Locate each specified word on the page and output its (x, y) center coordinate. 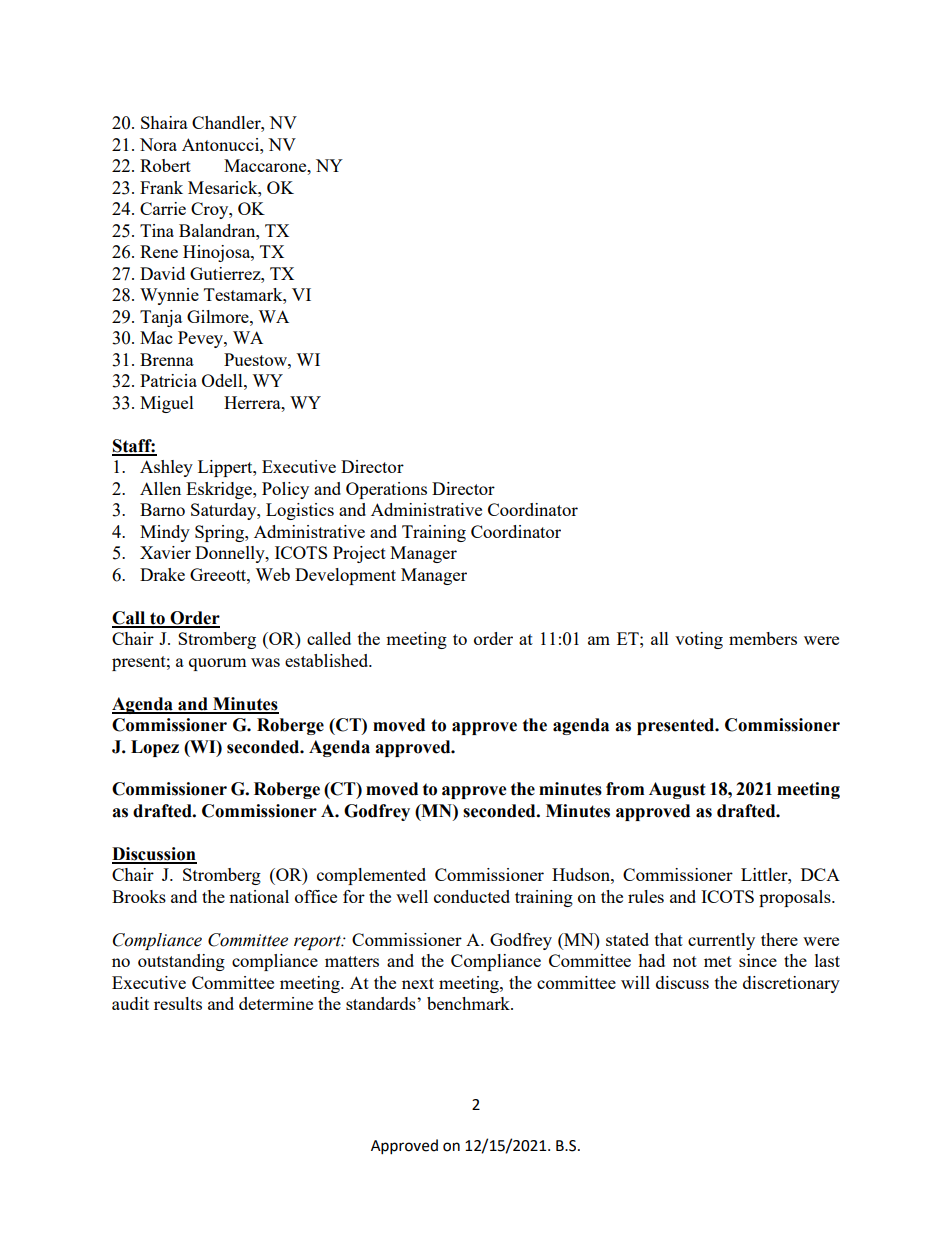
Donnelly (231, 554)
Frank (161, 187)
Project (359, 554)
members (763, 638)
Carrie (163, 208)
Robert (165, 165)
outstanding (181, 962)
